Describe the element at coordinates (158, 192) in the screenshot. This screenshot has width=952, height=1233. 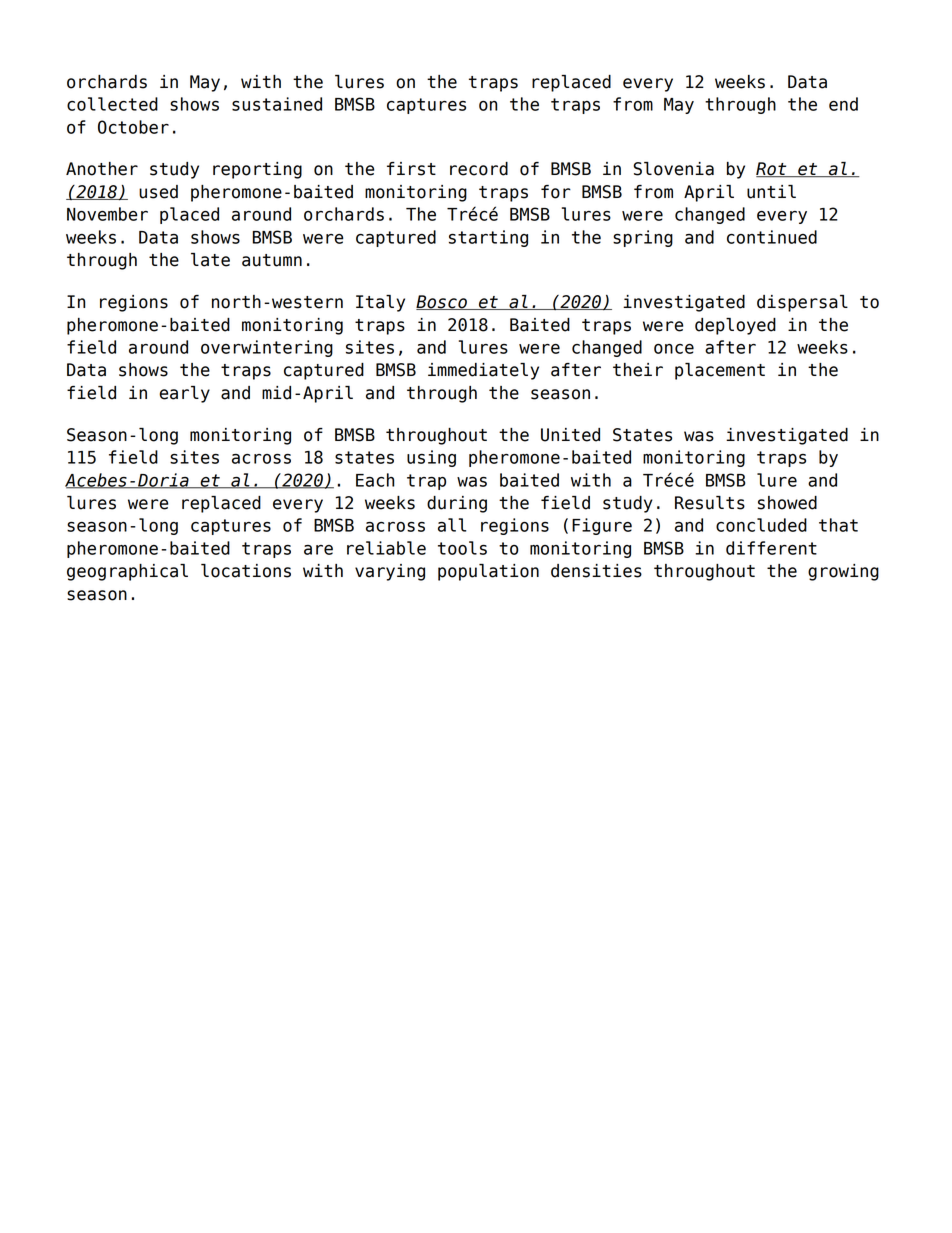
I see `used` at that location.
